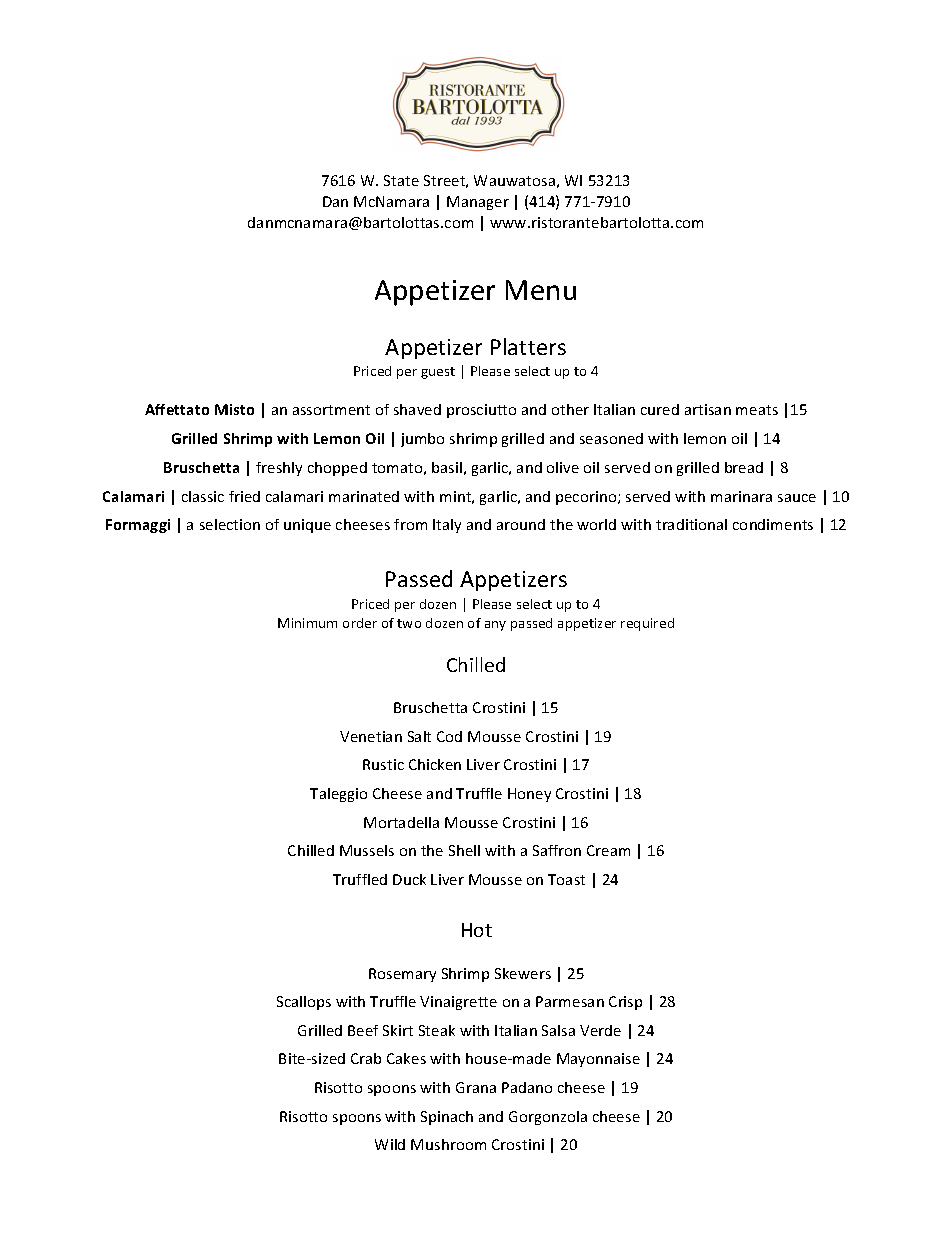 Image resolution: width=952 pixels, height=1233 pixels. What do you see at coordinates (477, 930) in the screenshot?
I see `Hot` at bounding box center [477, 930].
